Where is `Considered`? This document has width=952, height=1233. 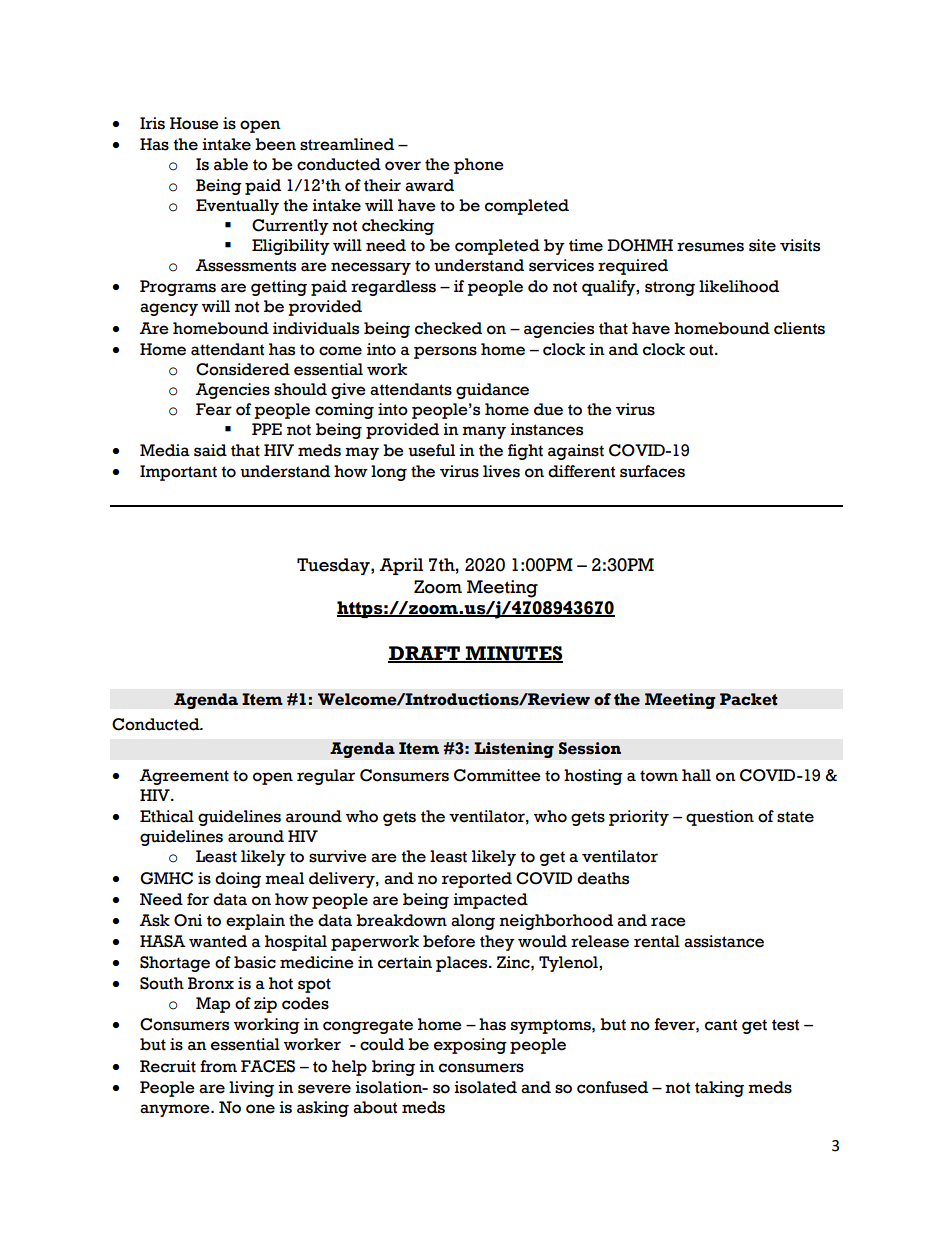 Considered is located at coordinates (243, 369).
